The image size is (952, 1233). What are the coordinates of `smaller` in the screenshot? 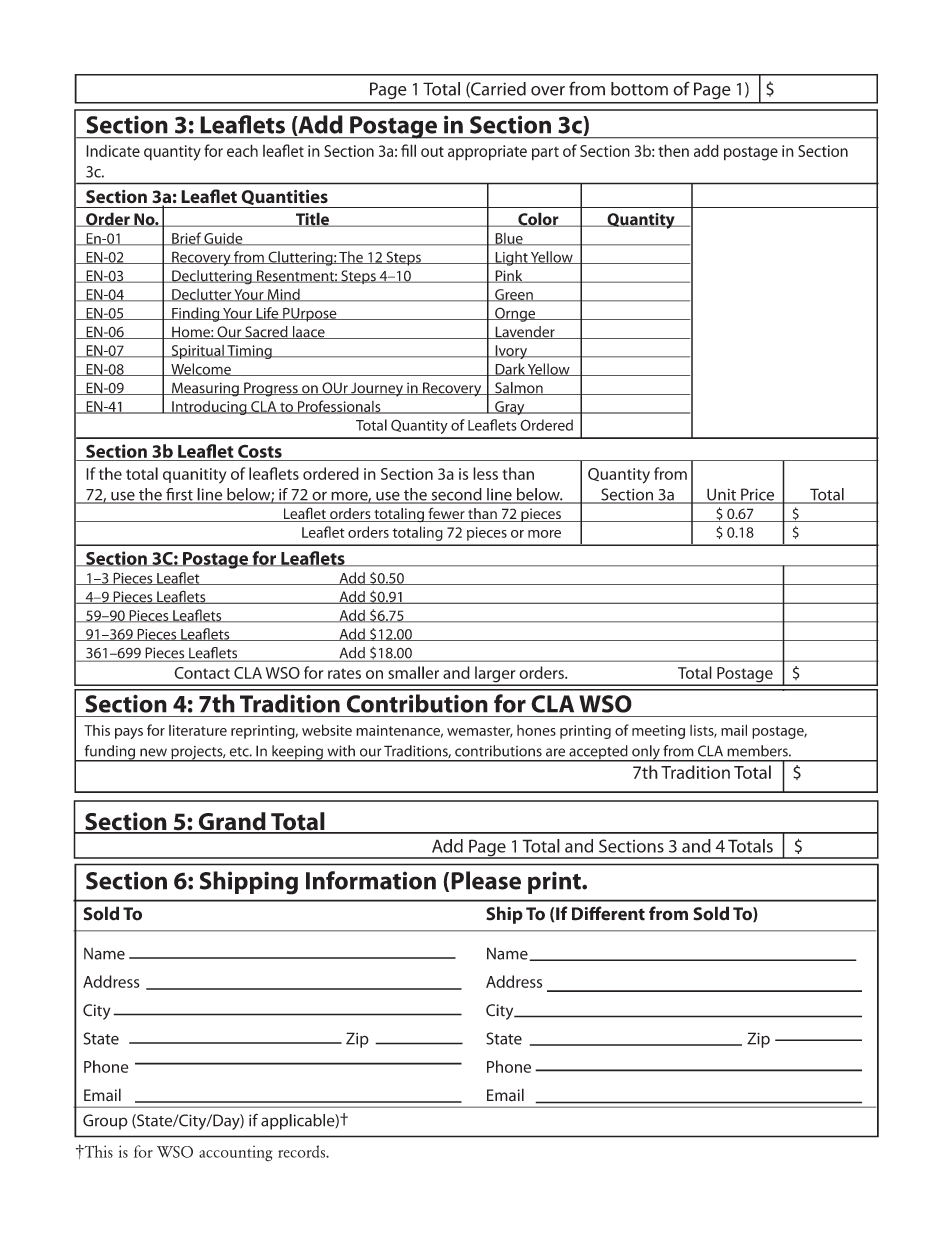 It's located at (413, 672).
